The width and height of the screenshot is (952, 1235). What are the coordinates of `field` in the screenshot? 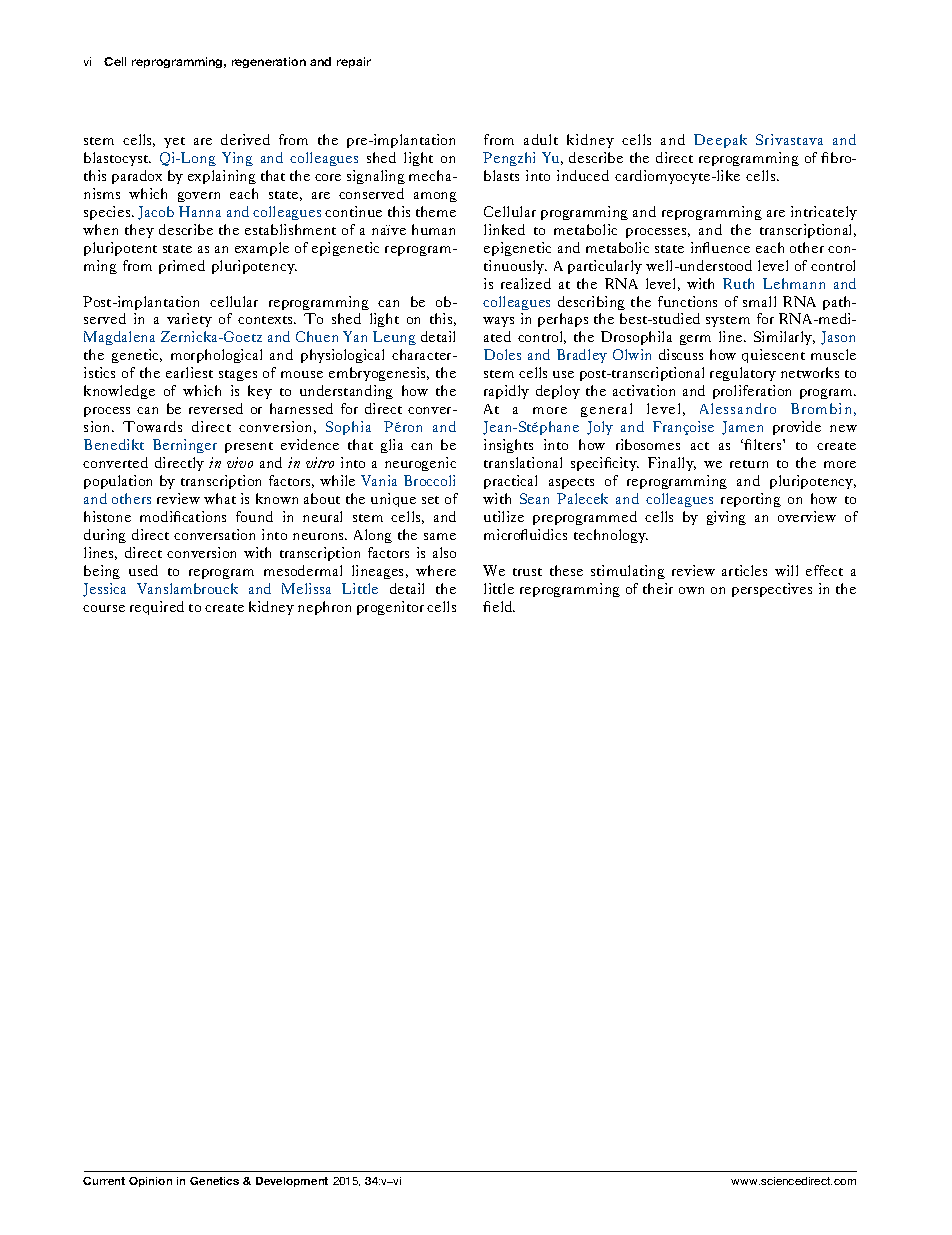 It's located at (499, 606).
